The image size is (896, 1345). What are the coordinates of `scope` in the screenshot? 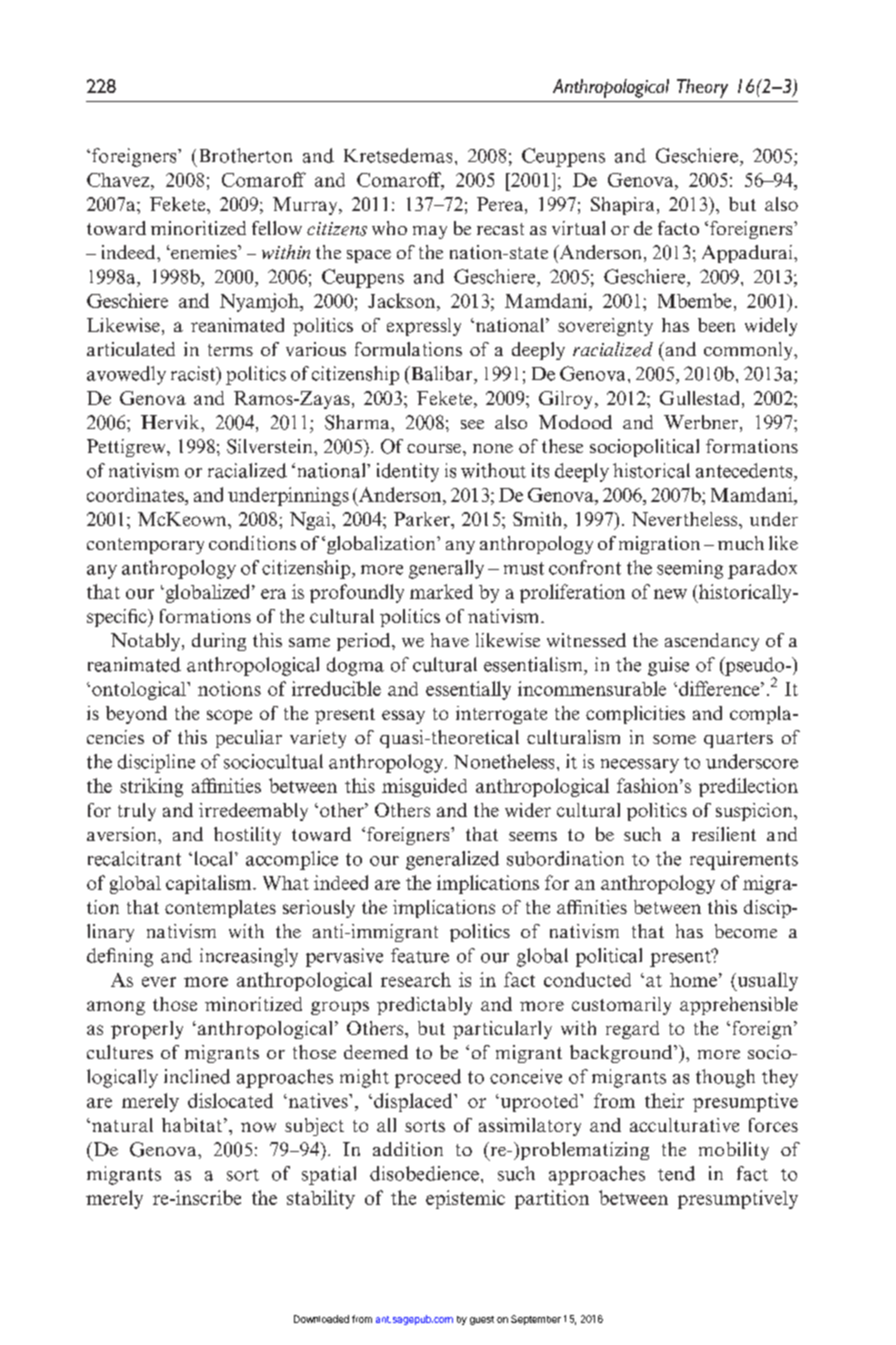 It's located at (229, 717).
